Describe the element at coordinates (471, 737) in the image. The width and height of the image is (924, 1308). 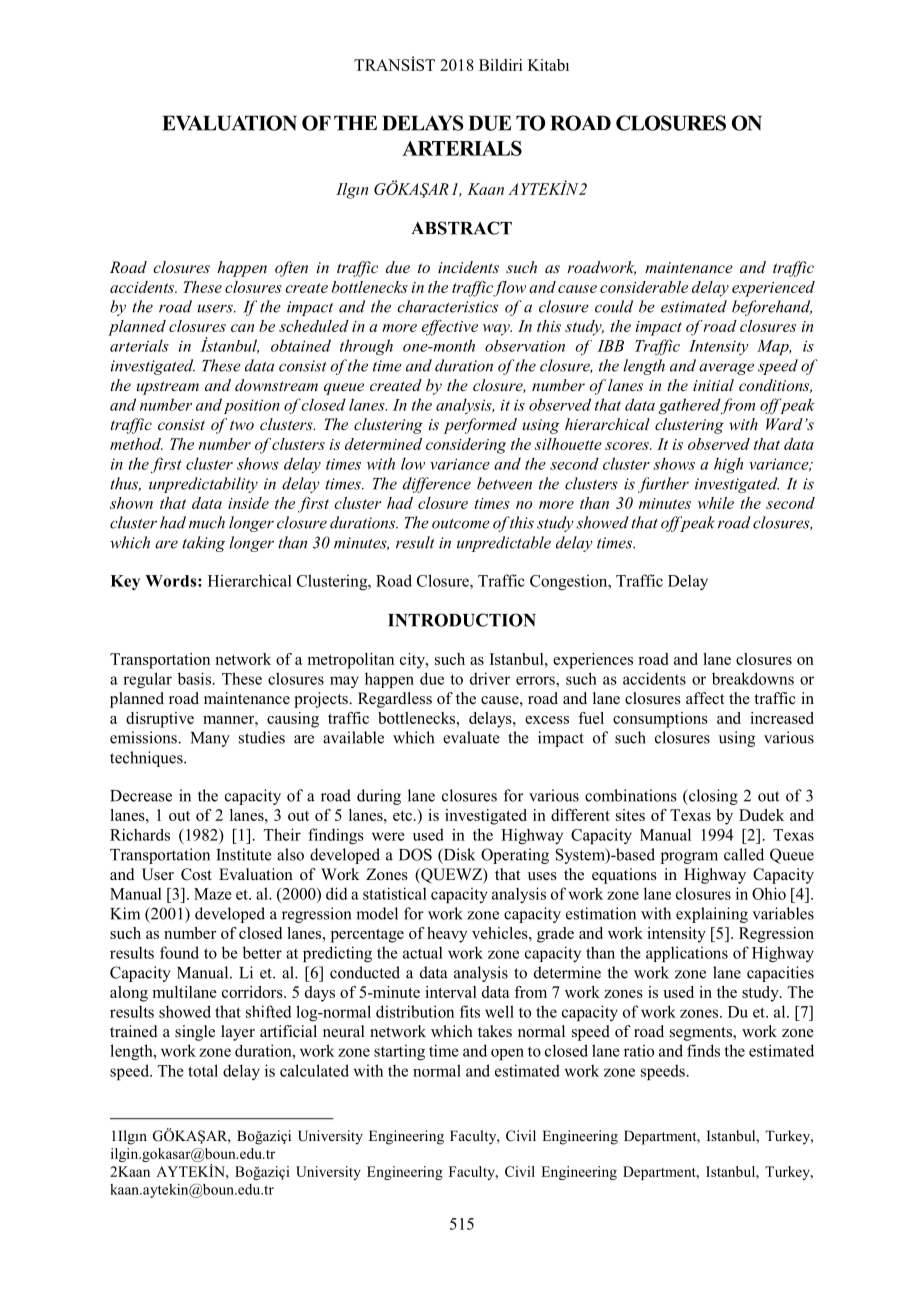
I see `evaluate` at that location.
